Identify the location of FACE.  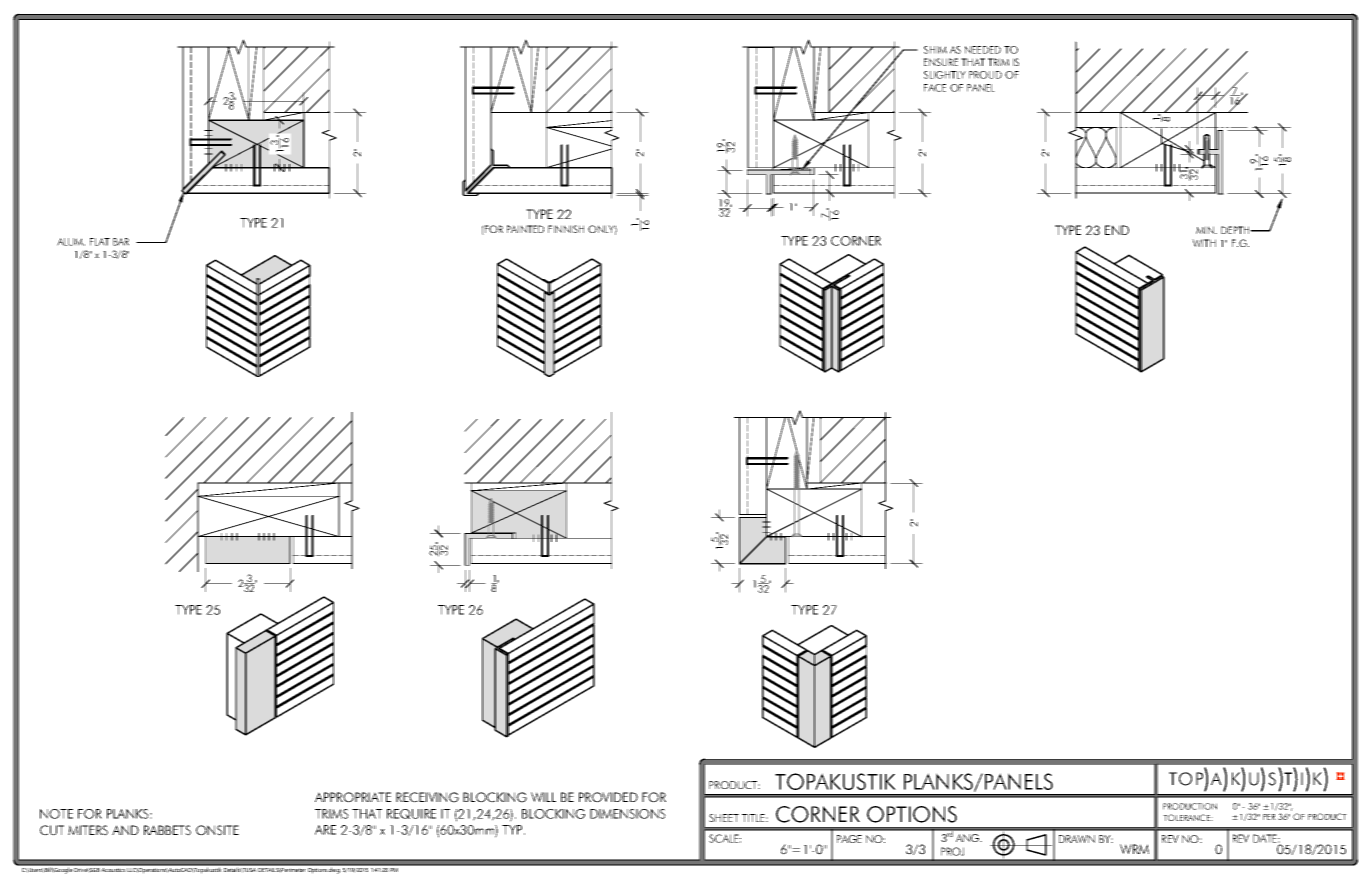
(935, 88).
